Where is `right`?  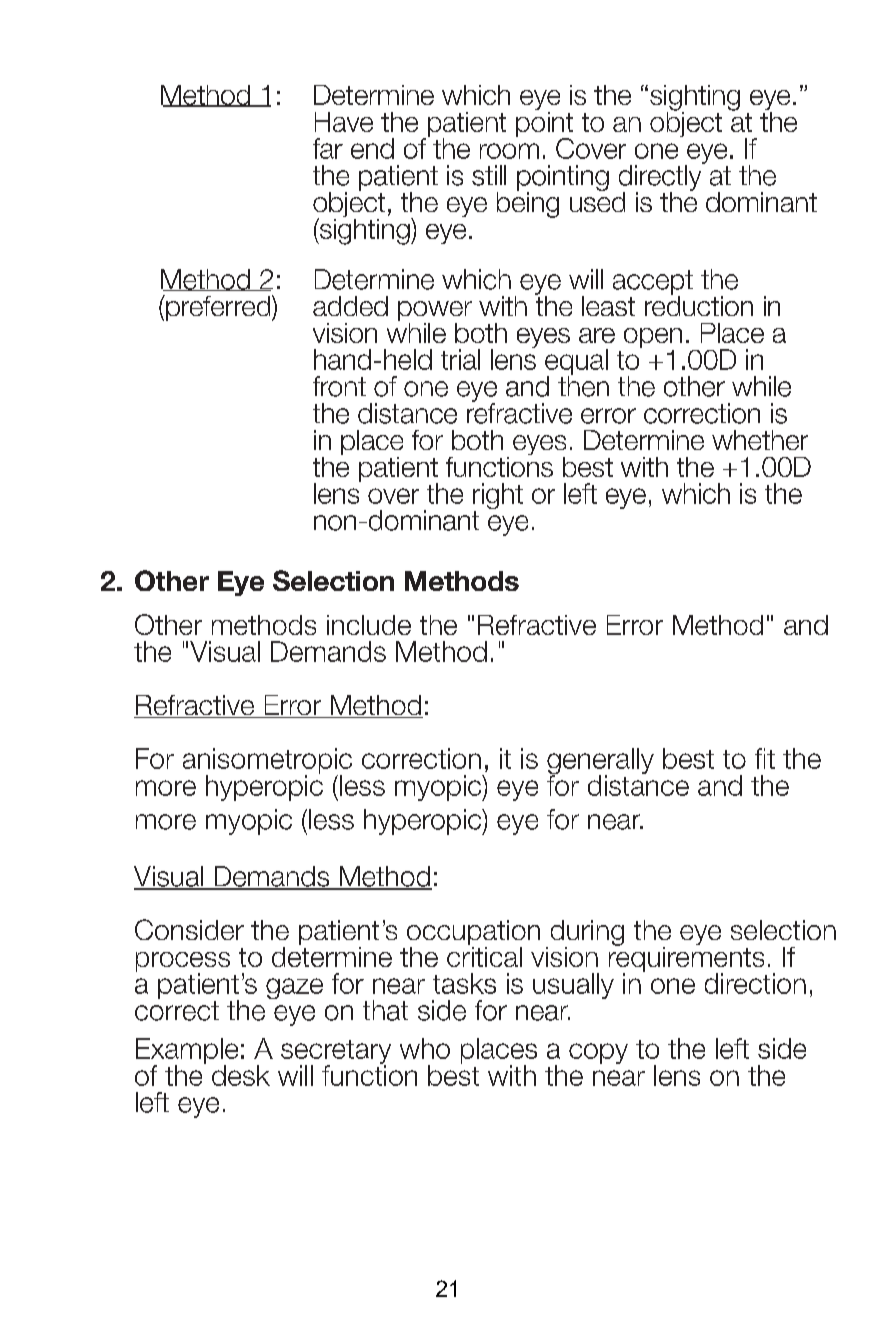
right is located at coordinates (498, 497).
